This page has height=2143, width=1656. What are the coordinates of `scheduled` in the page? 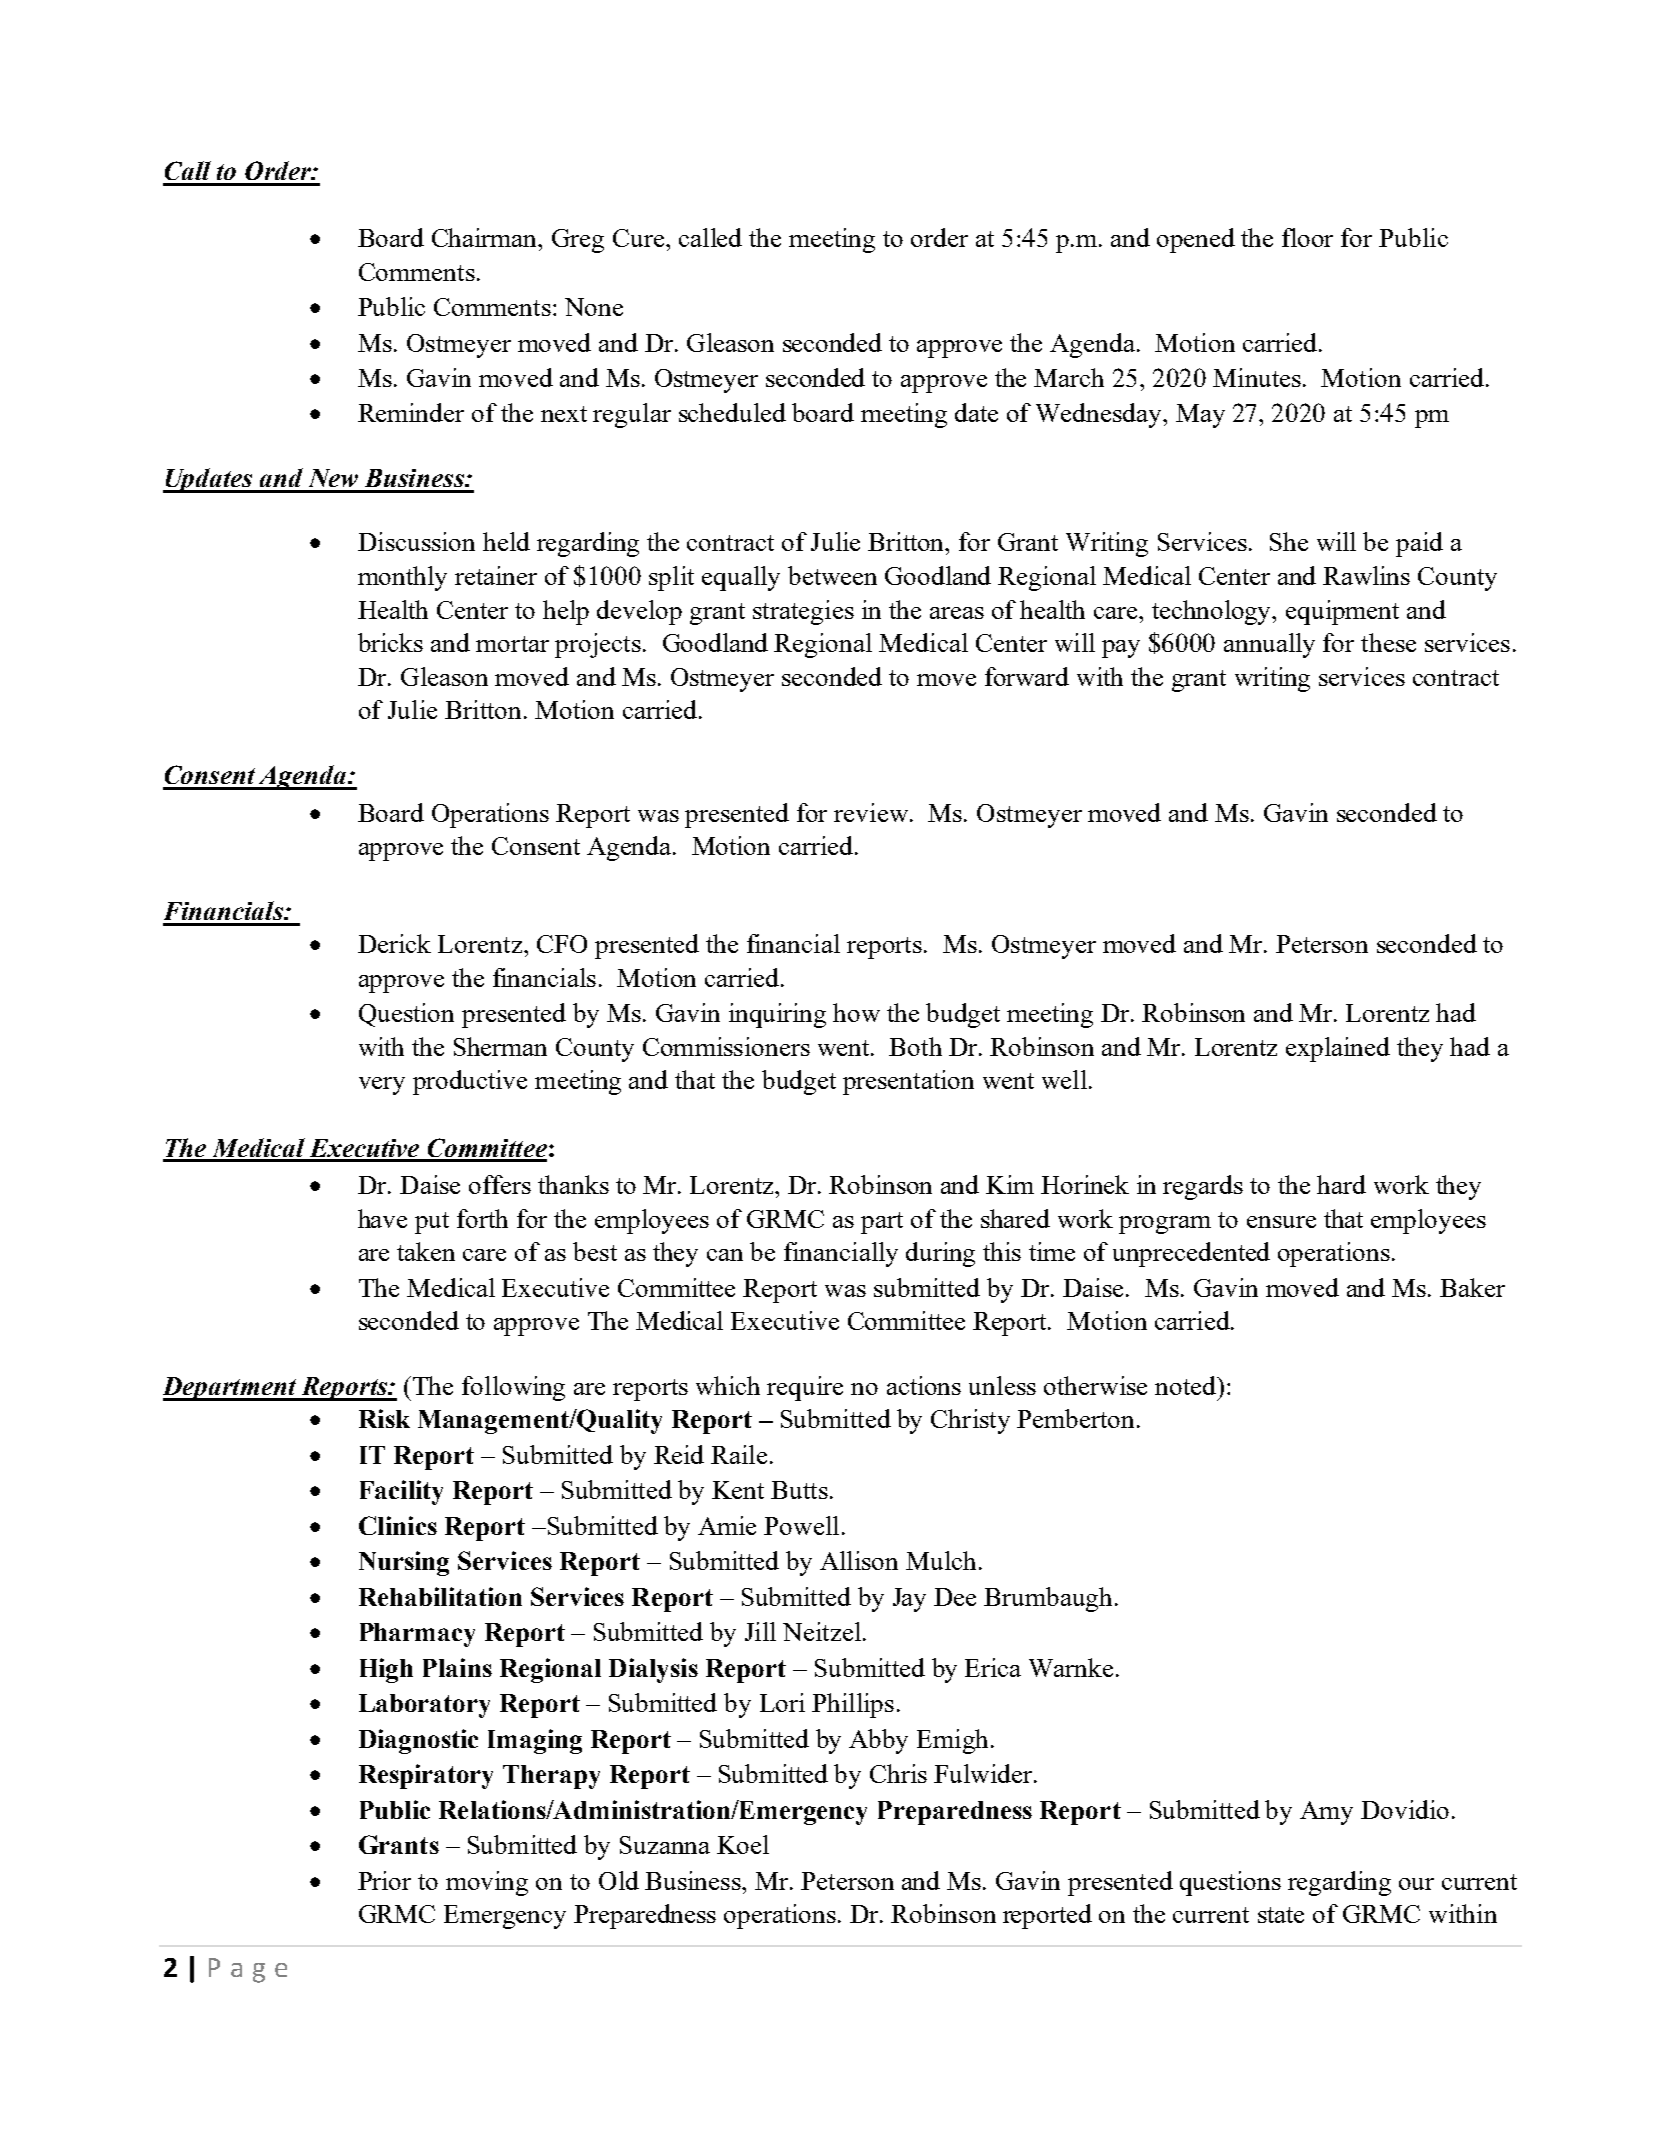 It's located at (732, 412).
